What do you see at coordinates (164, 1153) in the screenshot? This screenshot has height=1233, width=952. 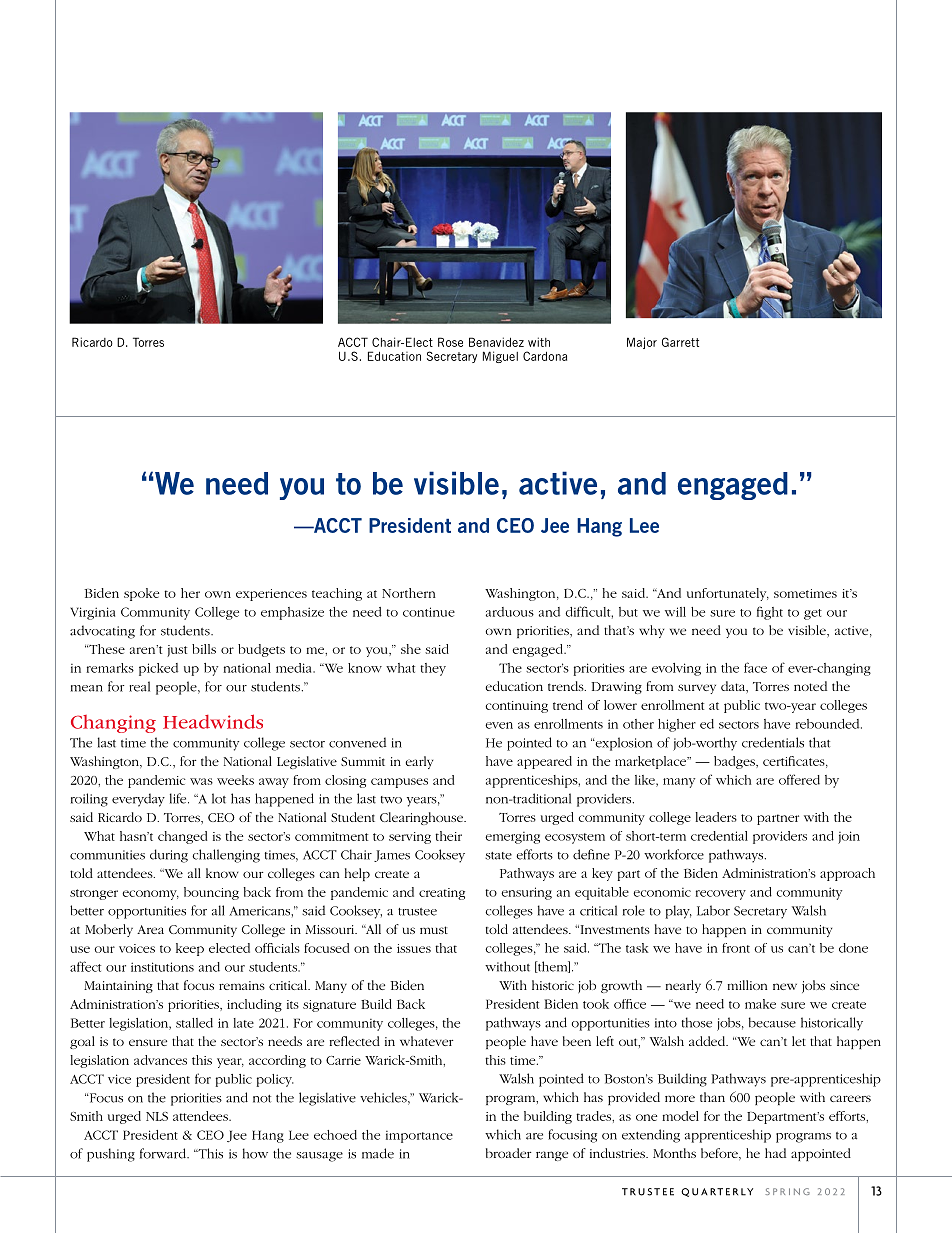 I see `forward` at bounding box center [164, 1153].
